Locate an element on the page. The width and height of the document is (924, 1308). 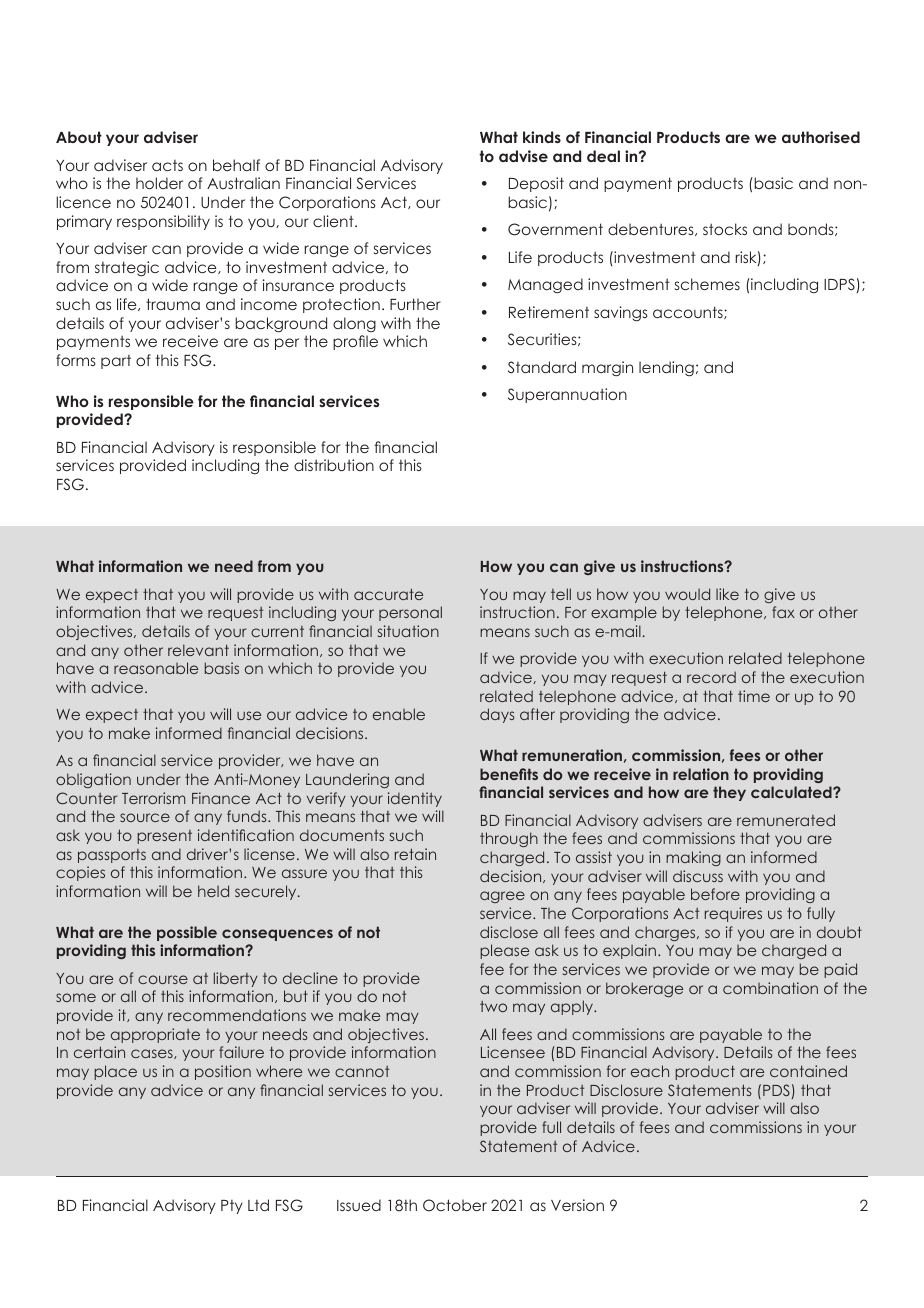
please is located at coordinates (504, 951).
